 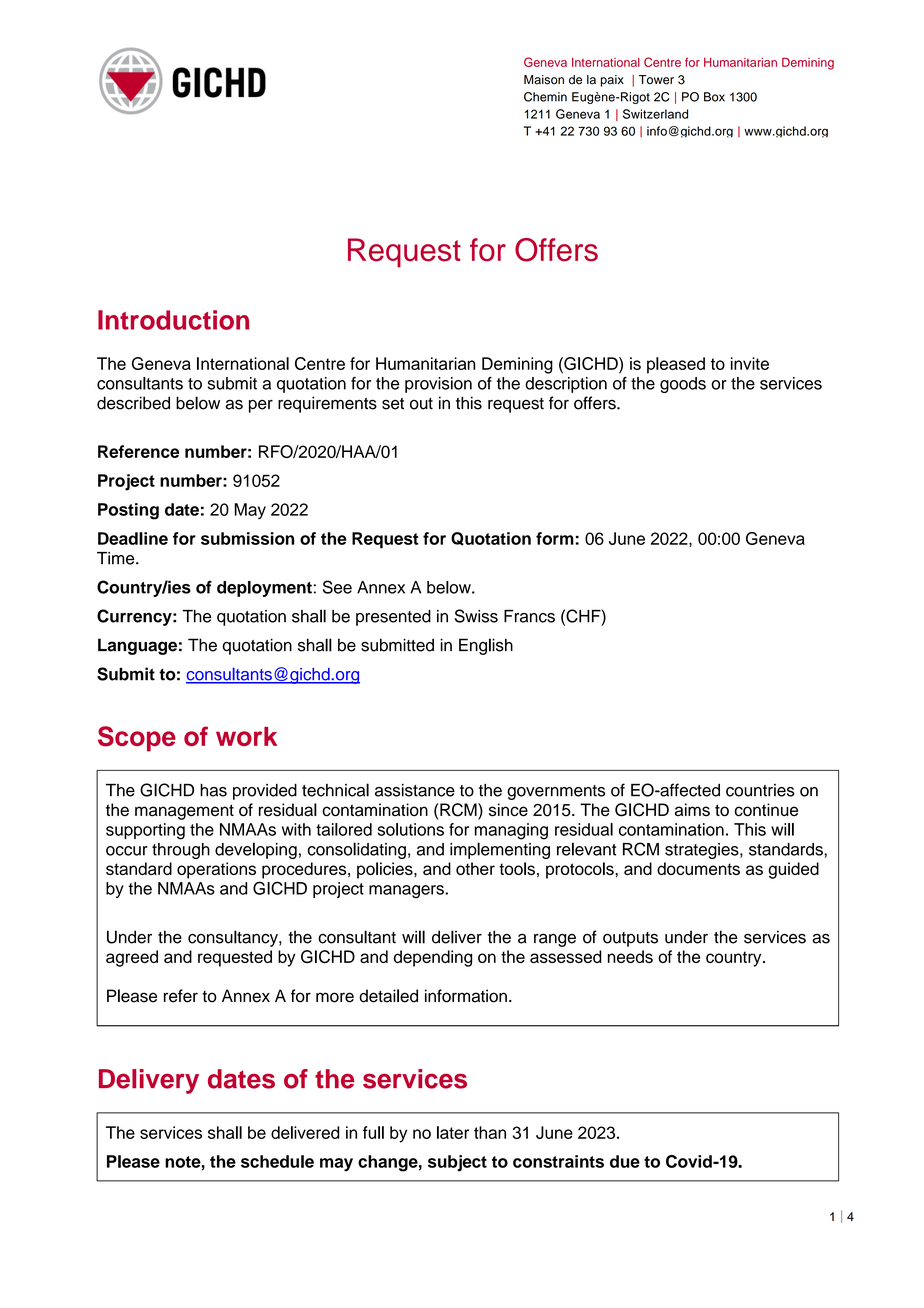 I want to click on later, so click(x=453, y=1132).
